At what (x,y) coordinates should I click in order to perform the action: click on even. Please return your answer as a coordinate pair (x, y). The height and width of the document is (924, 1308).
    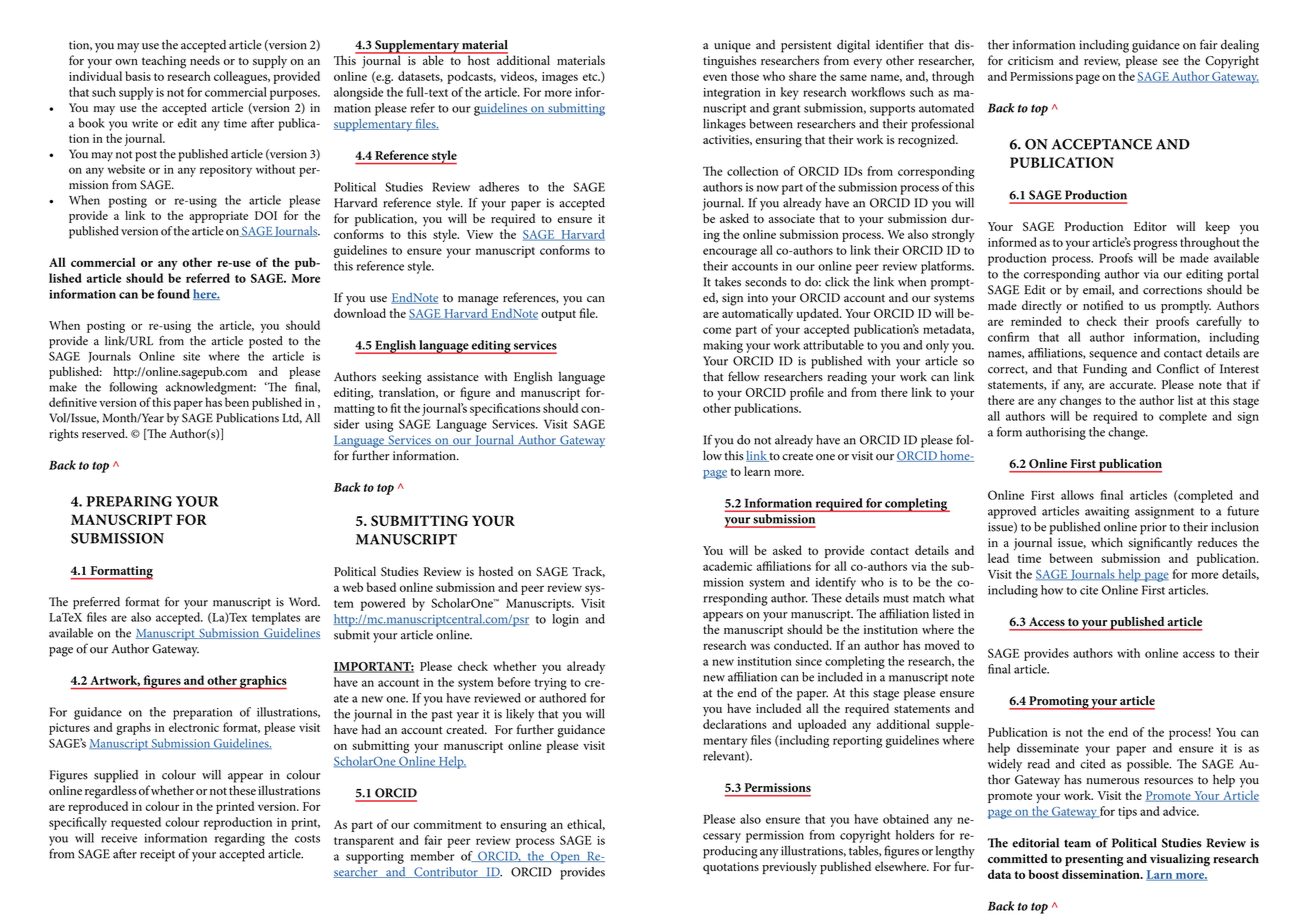
    Looking at the image, I should click on (715, 77).
